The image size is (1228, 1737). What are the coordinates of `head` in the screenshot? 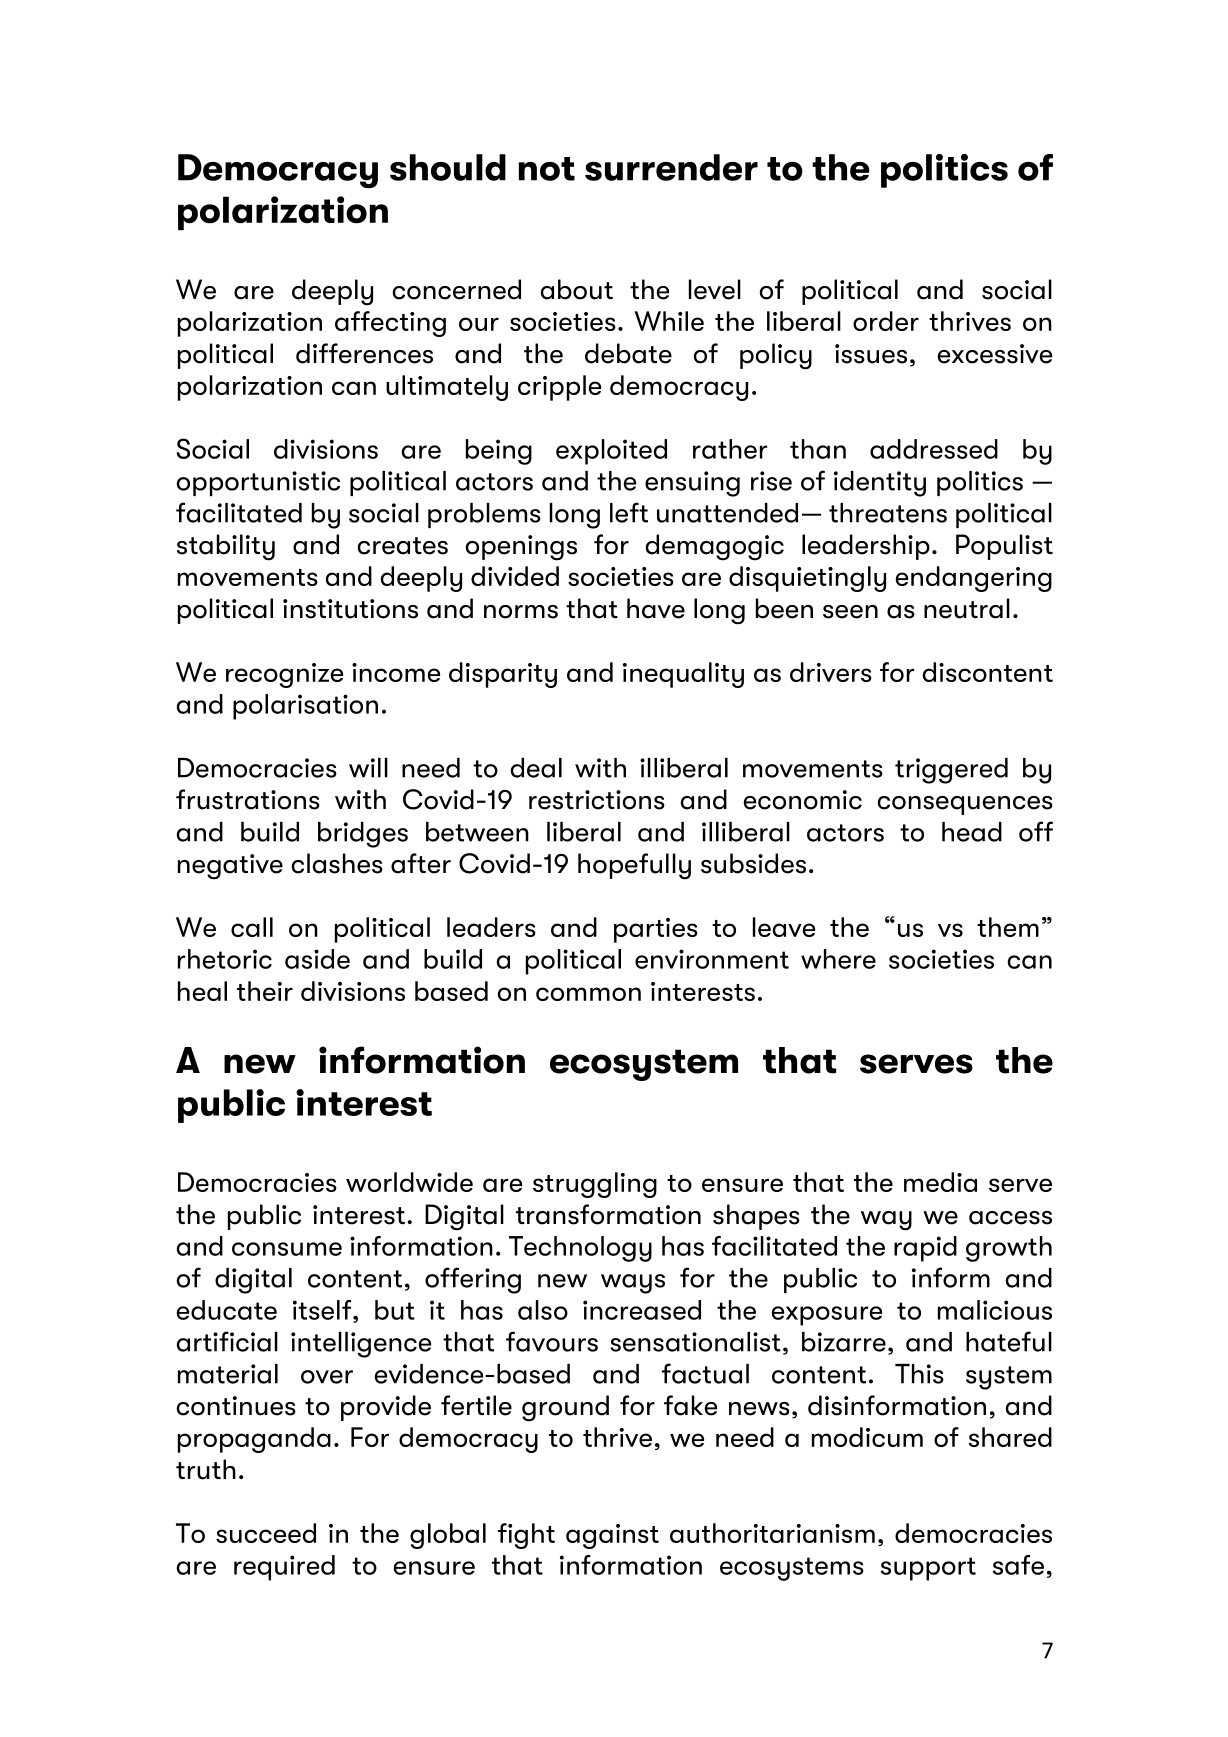 It's located at (972, 832).
